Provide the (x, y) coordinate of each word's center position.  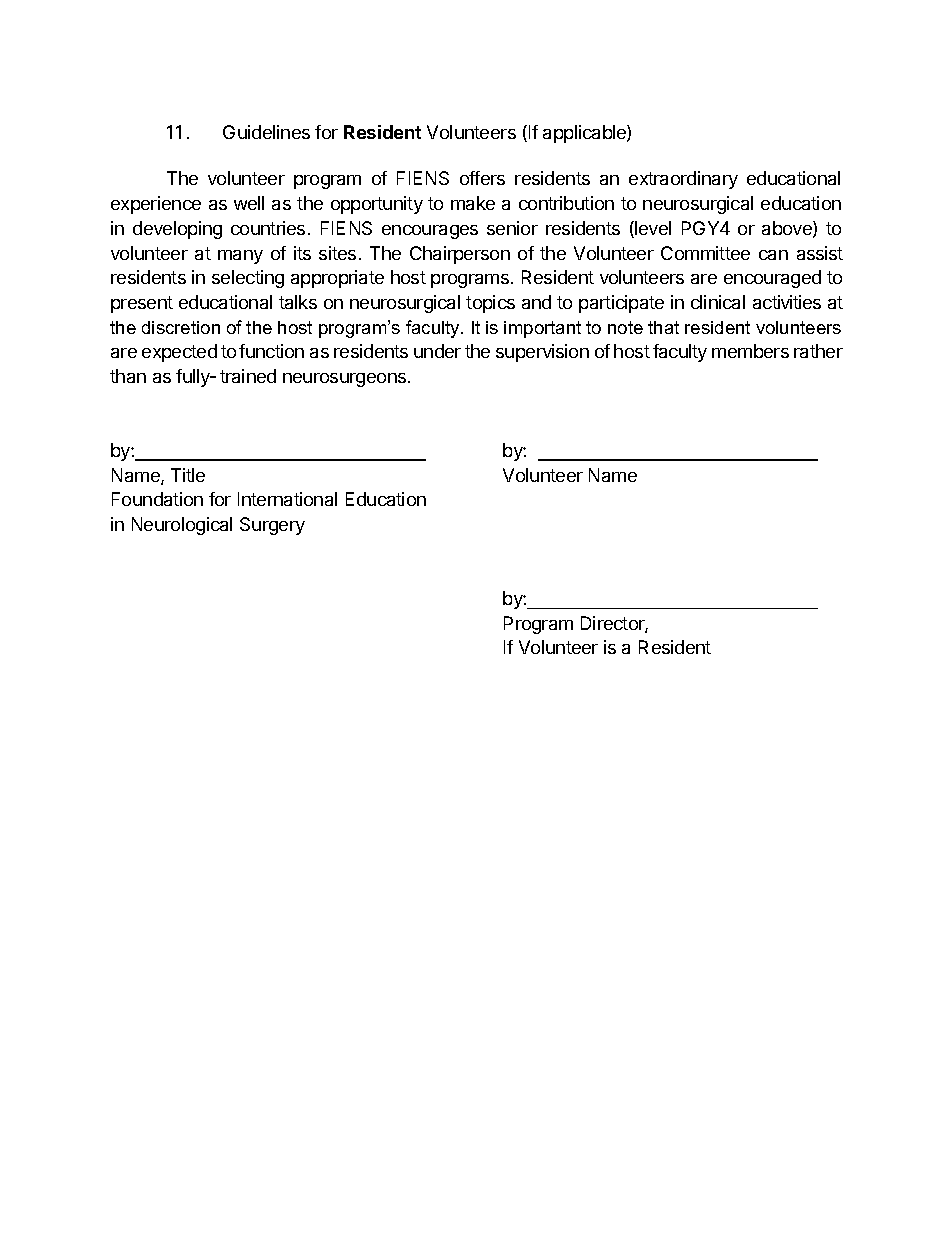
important (542, 329)
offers (482, 178)
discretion (181, 327)
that (663, 327)
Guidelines (266, 132)
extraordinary (683, 180)
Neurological (182, 526)
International (287, 499)
